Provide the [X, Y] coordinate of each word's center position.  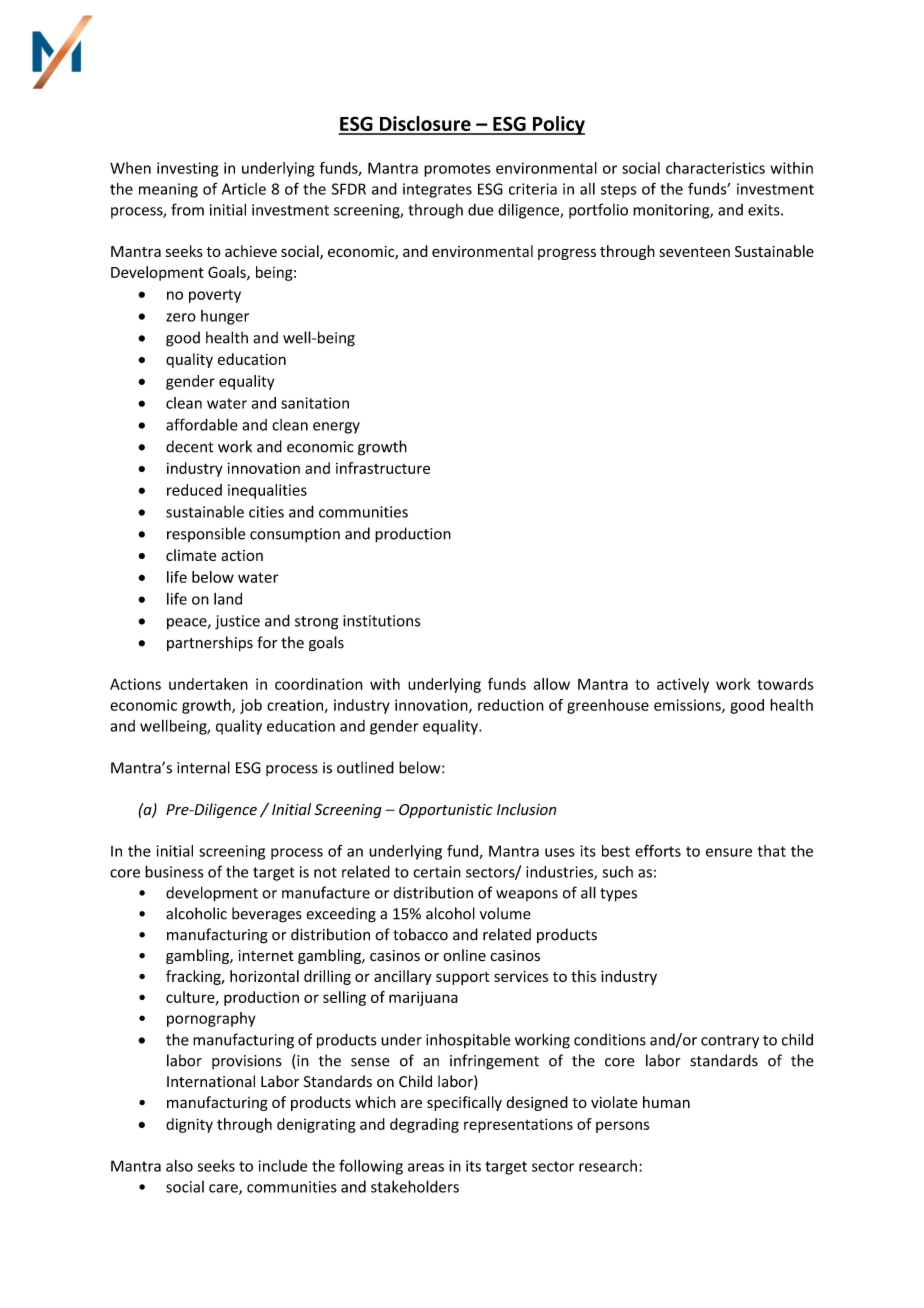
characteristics [715, 168]
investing [187, 169]
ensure [729, 852]
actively [683, 685]
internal [203, 767]
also [179, 1166]
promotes [457, 170]
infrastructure [383, 468]
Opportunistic [446, 811]
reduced [194, 490]
